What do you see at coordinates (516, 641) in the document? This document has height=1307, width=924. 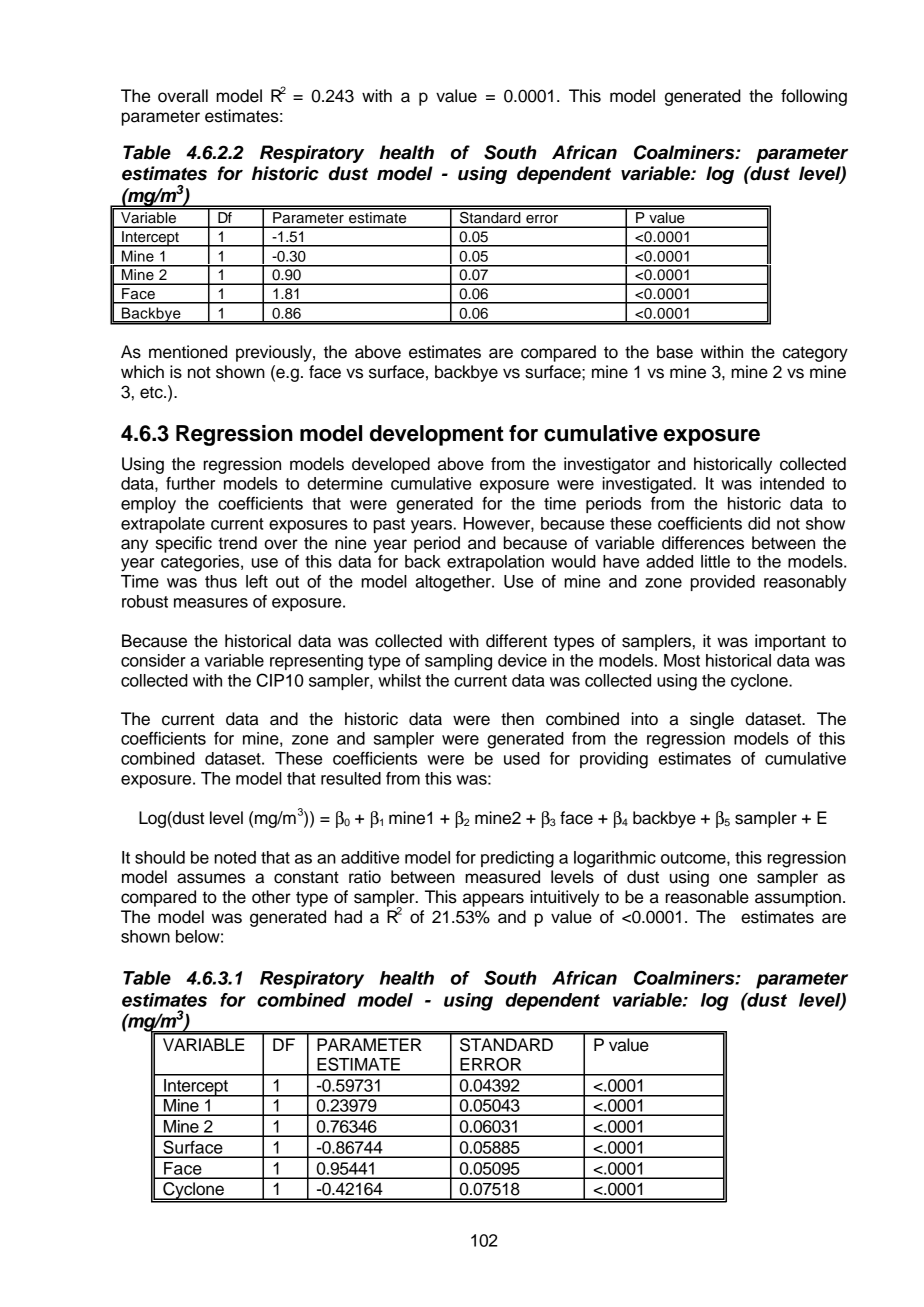 I see `different` at bounding box center [516, 641].
